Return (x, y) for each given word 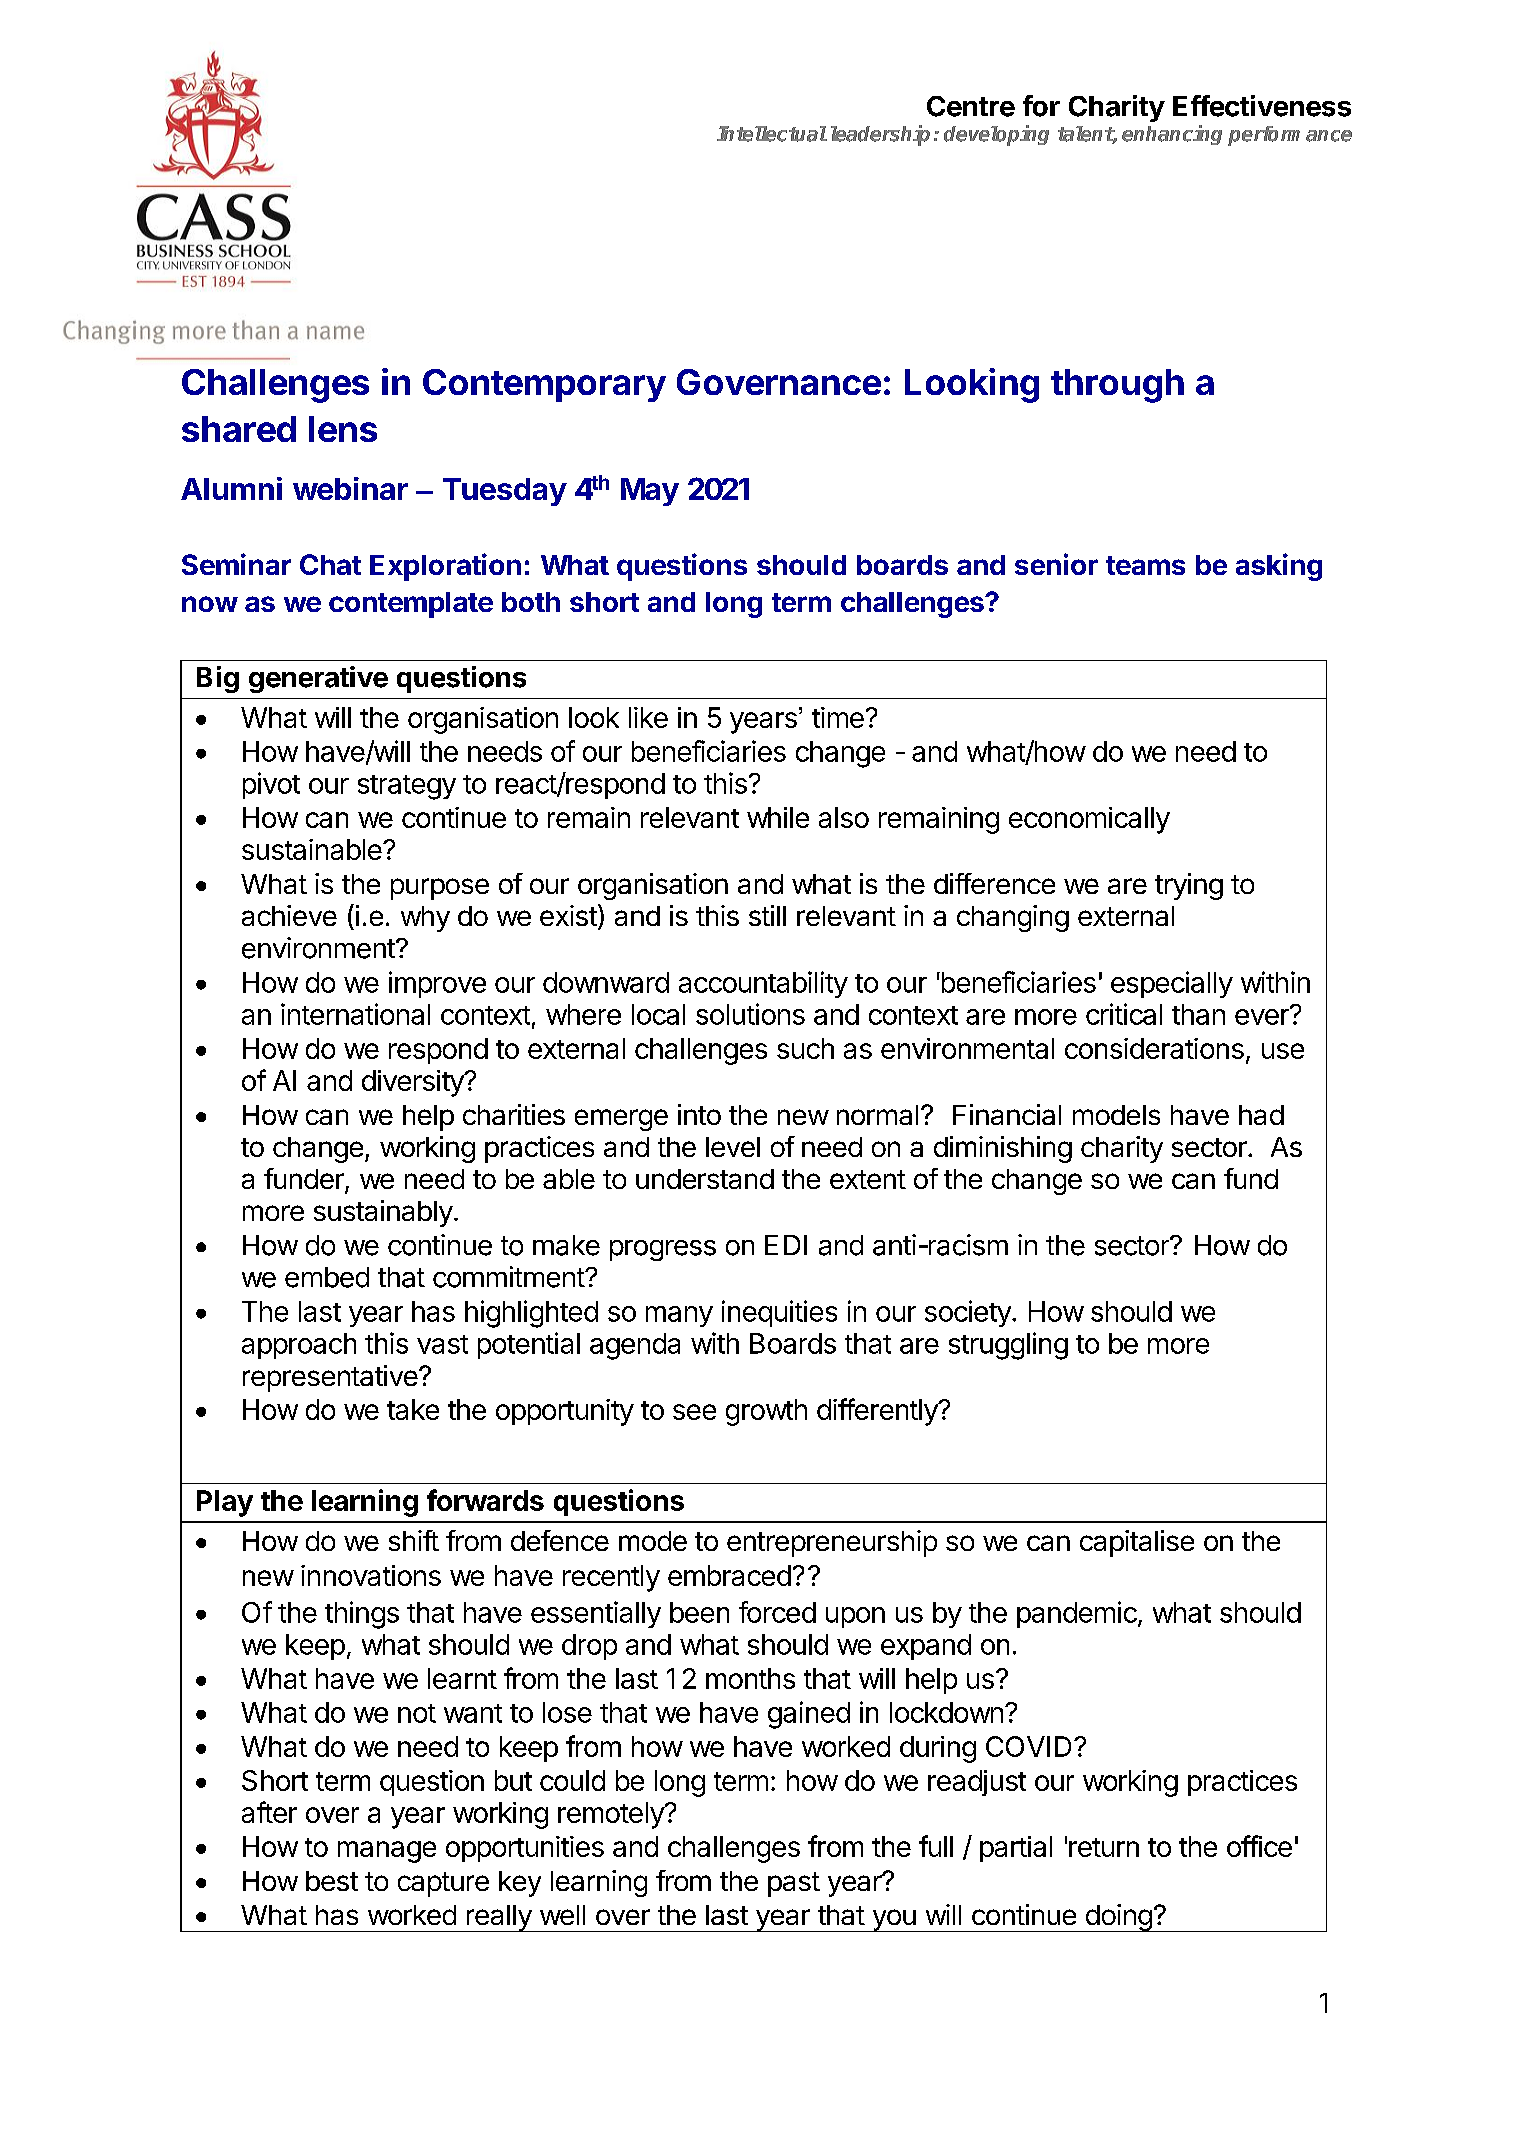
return (1104, 1847)
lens (343, 429)
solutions (750, 1014)
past (794, 1884)
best (332, 1881)
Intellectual (772, 134)
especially (1172, 984)
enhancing (1172, 135)
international (355, 1014)
